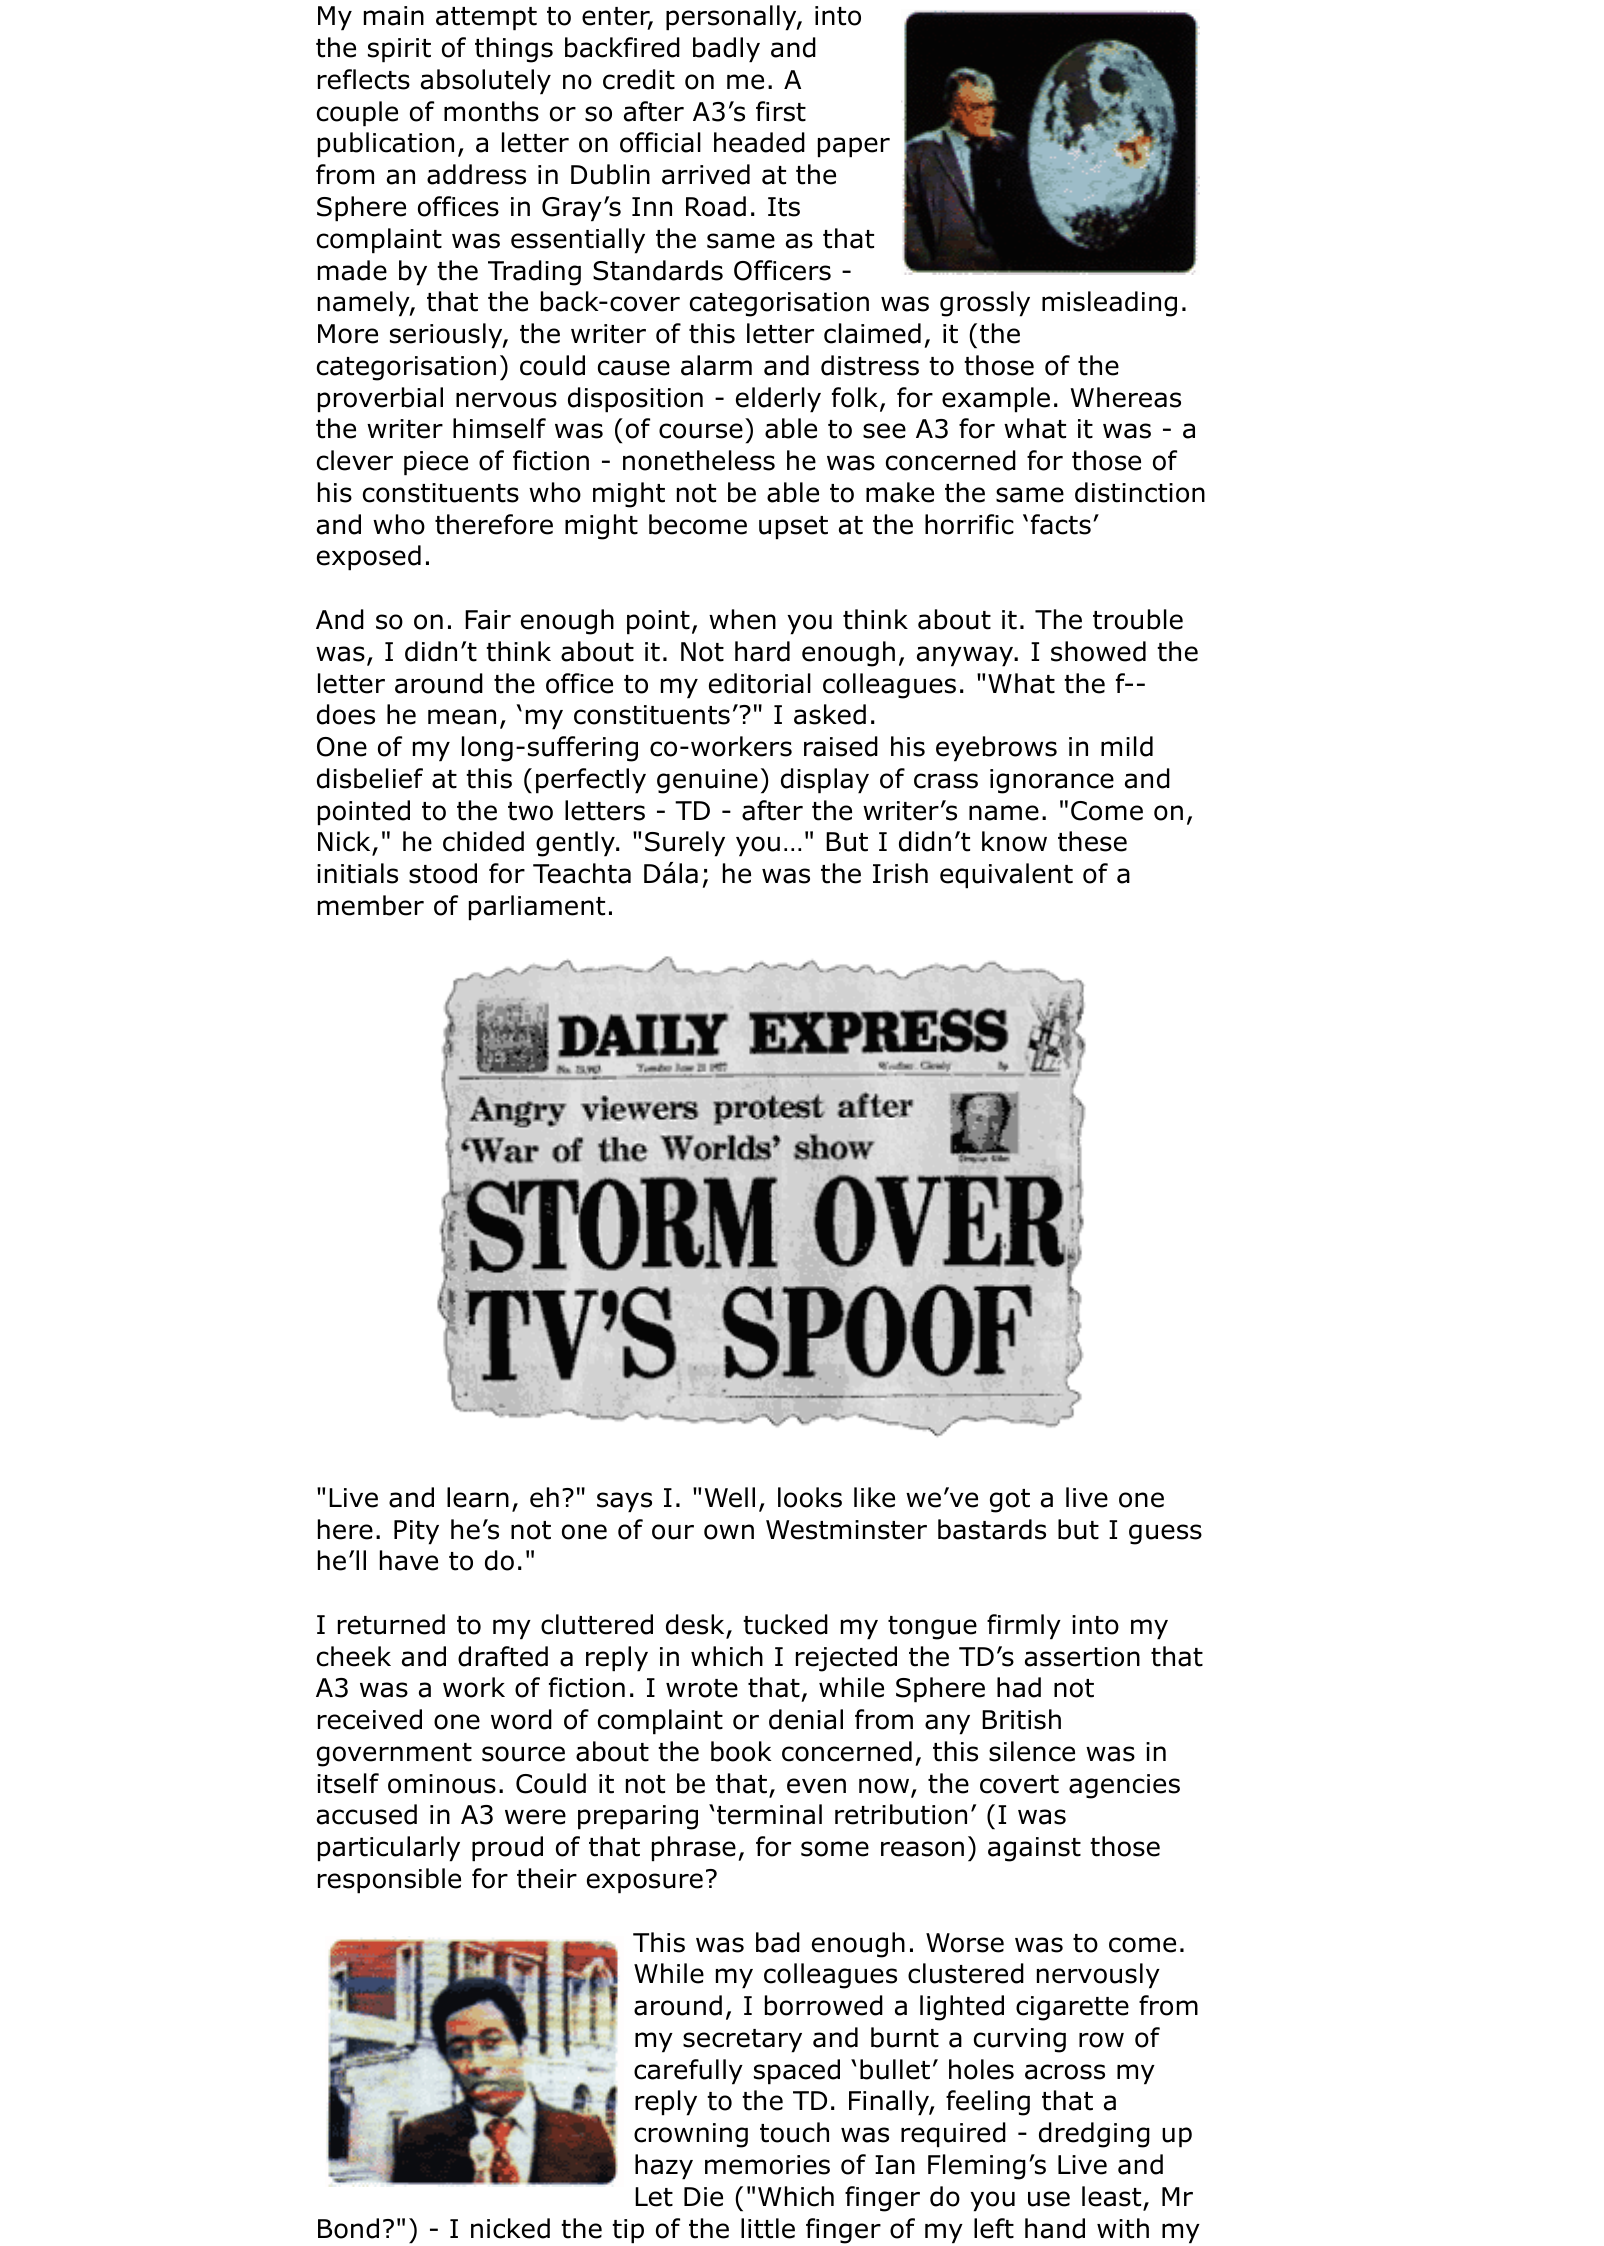  Describe the element at coordinates (767, 2165) in the screenshot. I see `memories` at that location.
